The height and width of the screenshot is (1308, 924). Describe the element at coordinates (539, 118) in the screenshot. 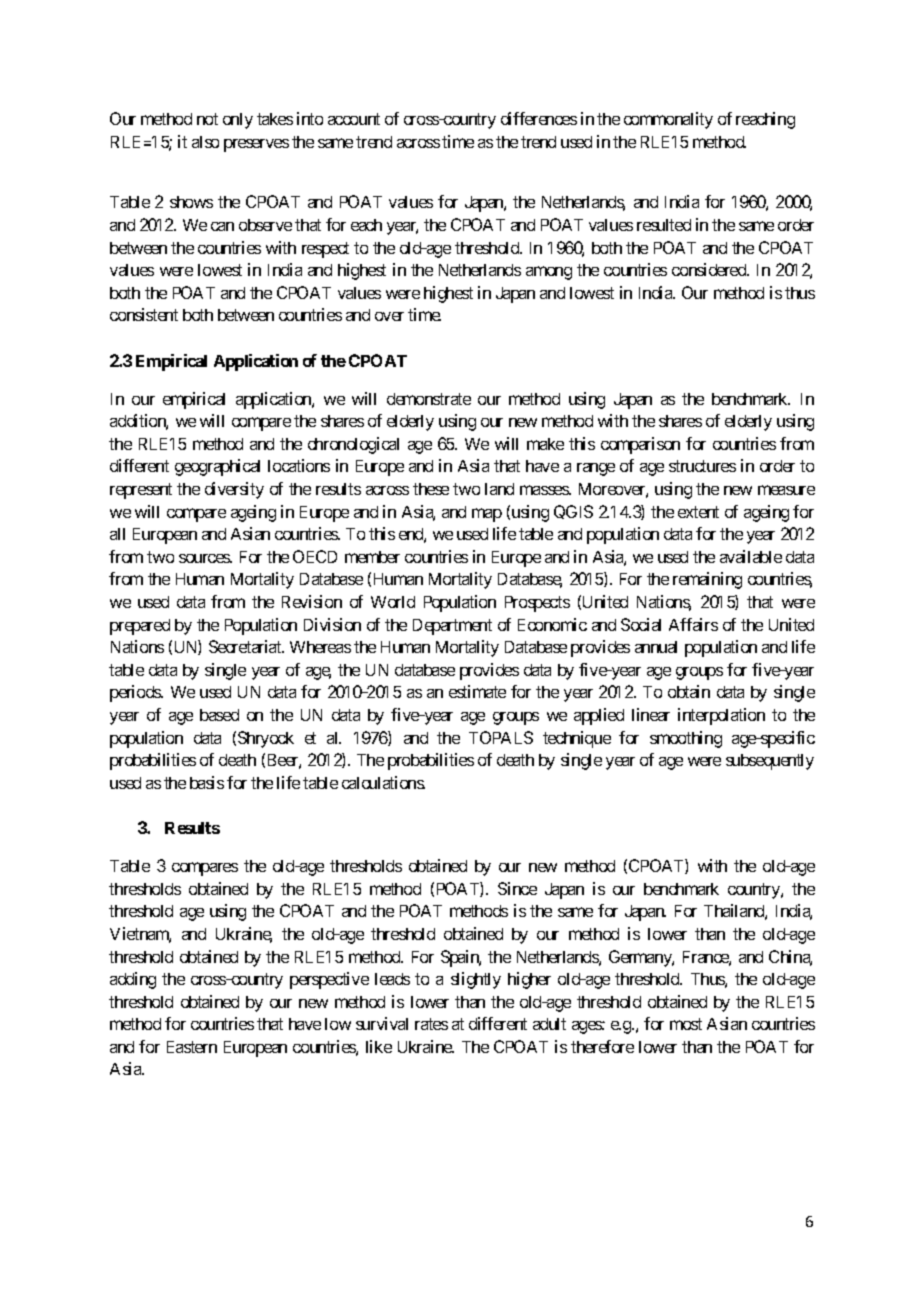

I see `differences` at that location.
